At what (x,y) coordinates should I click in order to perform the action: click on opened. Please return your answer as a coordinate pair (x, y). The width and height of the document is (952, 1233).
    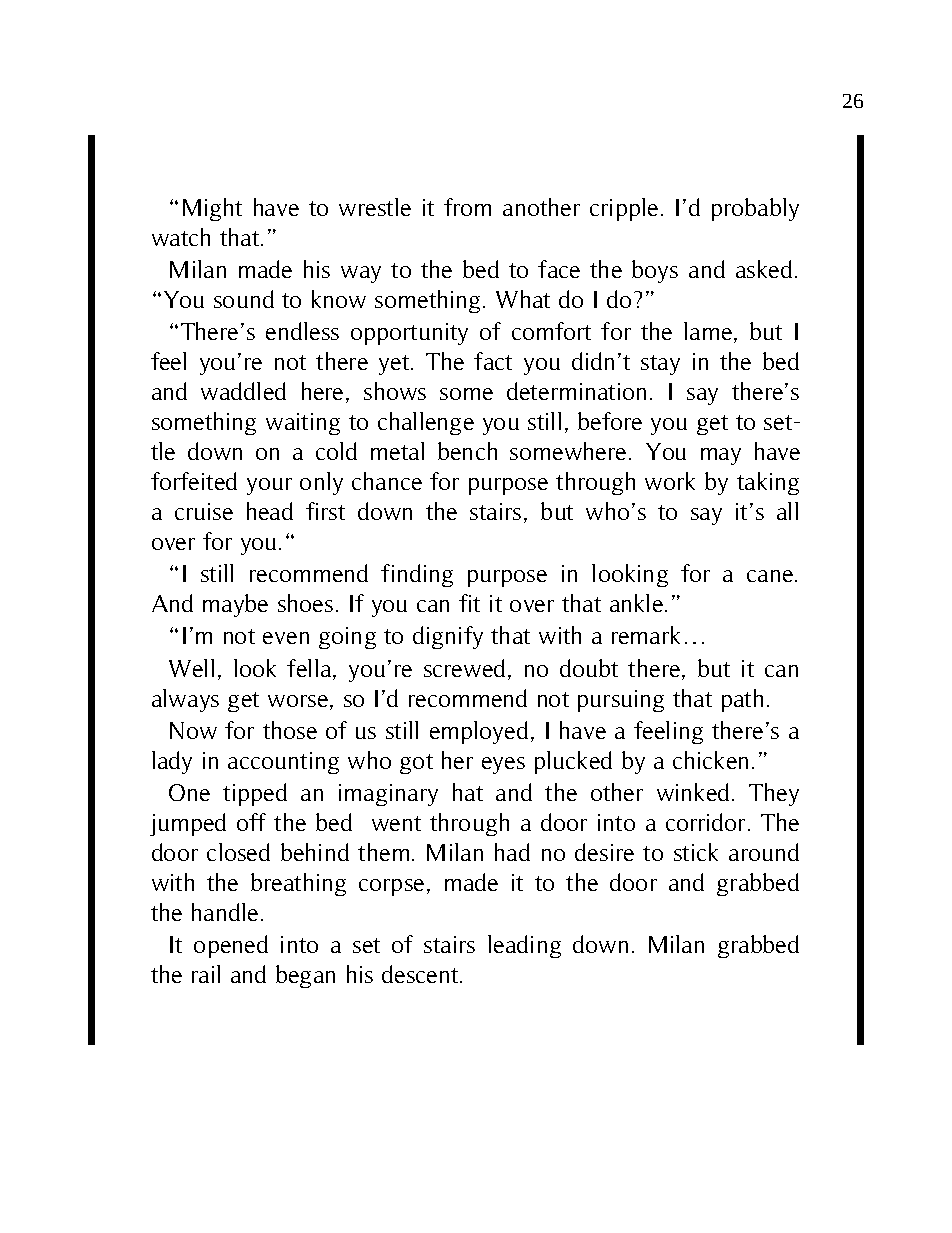
    Looking at the image, I should click on (231, 946).
